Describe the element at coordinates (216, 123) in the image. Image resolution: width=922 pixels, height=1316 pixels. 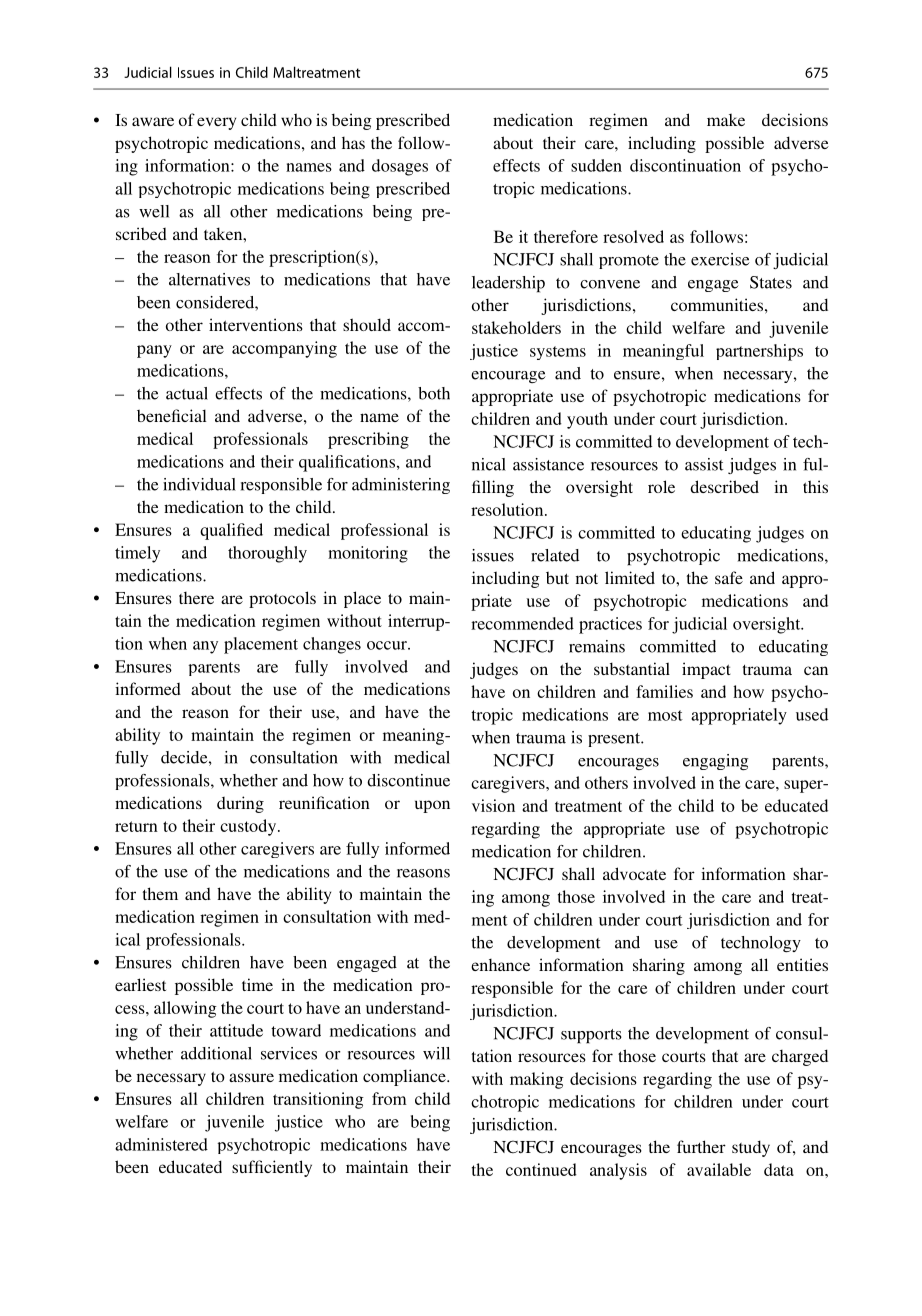
I see `every` at that location.
